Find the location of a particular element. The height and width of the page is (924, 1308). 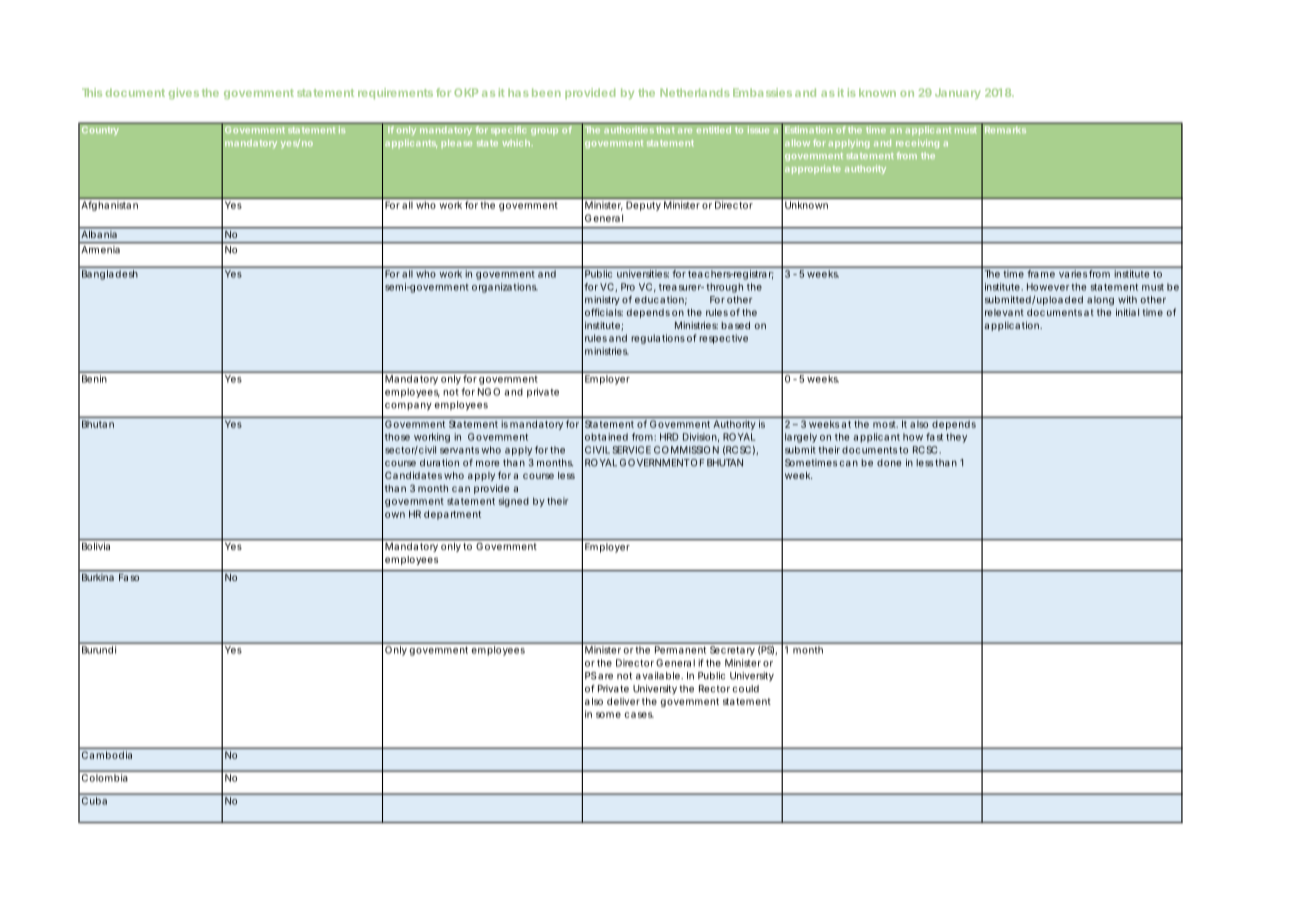

deliver is located at coordinates (623, 701).
